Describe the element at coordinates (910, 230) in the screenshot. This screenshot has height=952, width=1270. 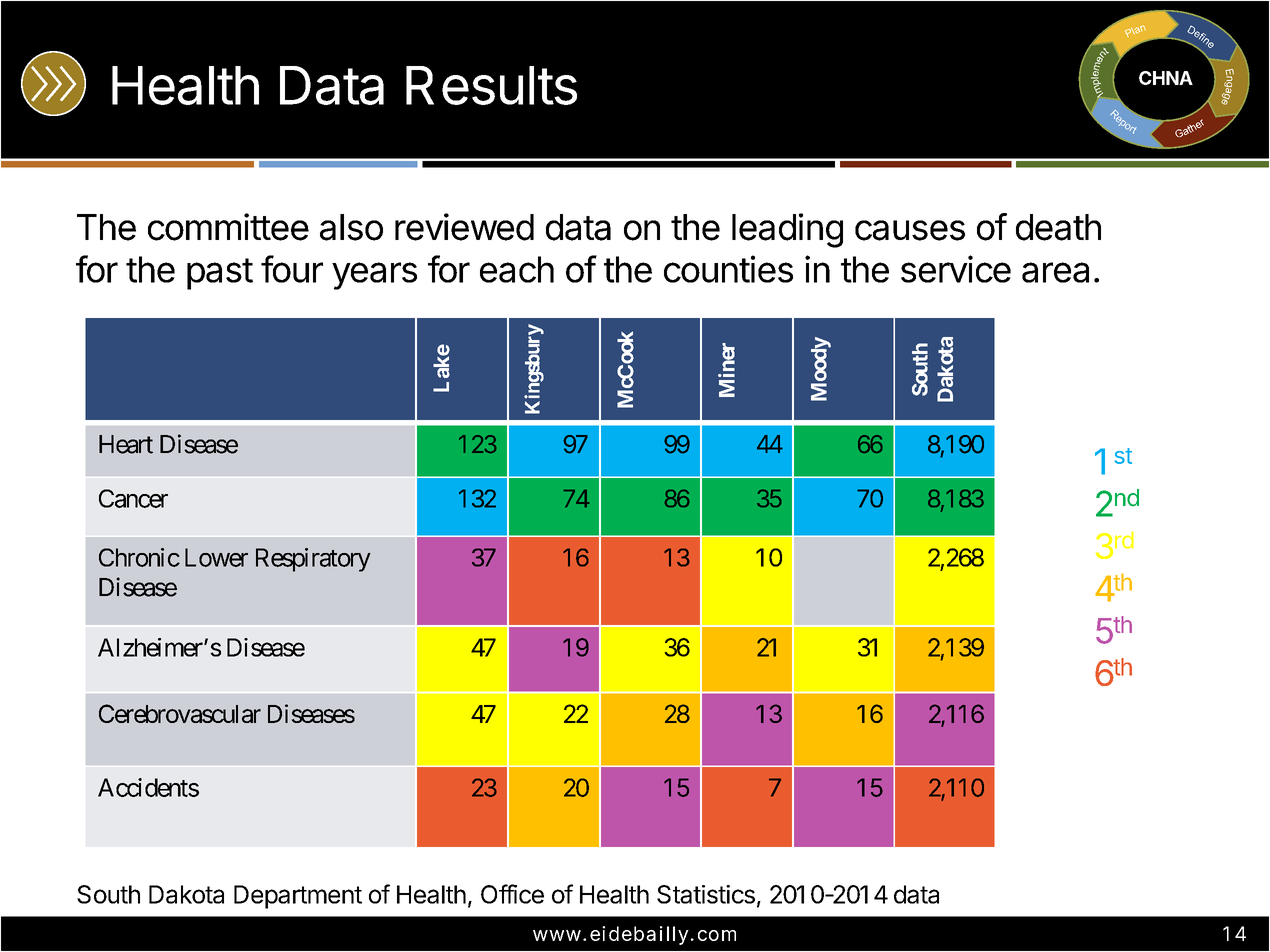
I see `causes` at that location.
